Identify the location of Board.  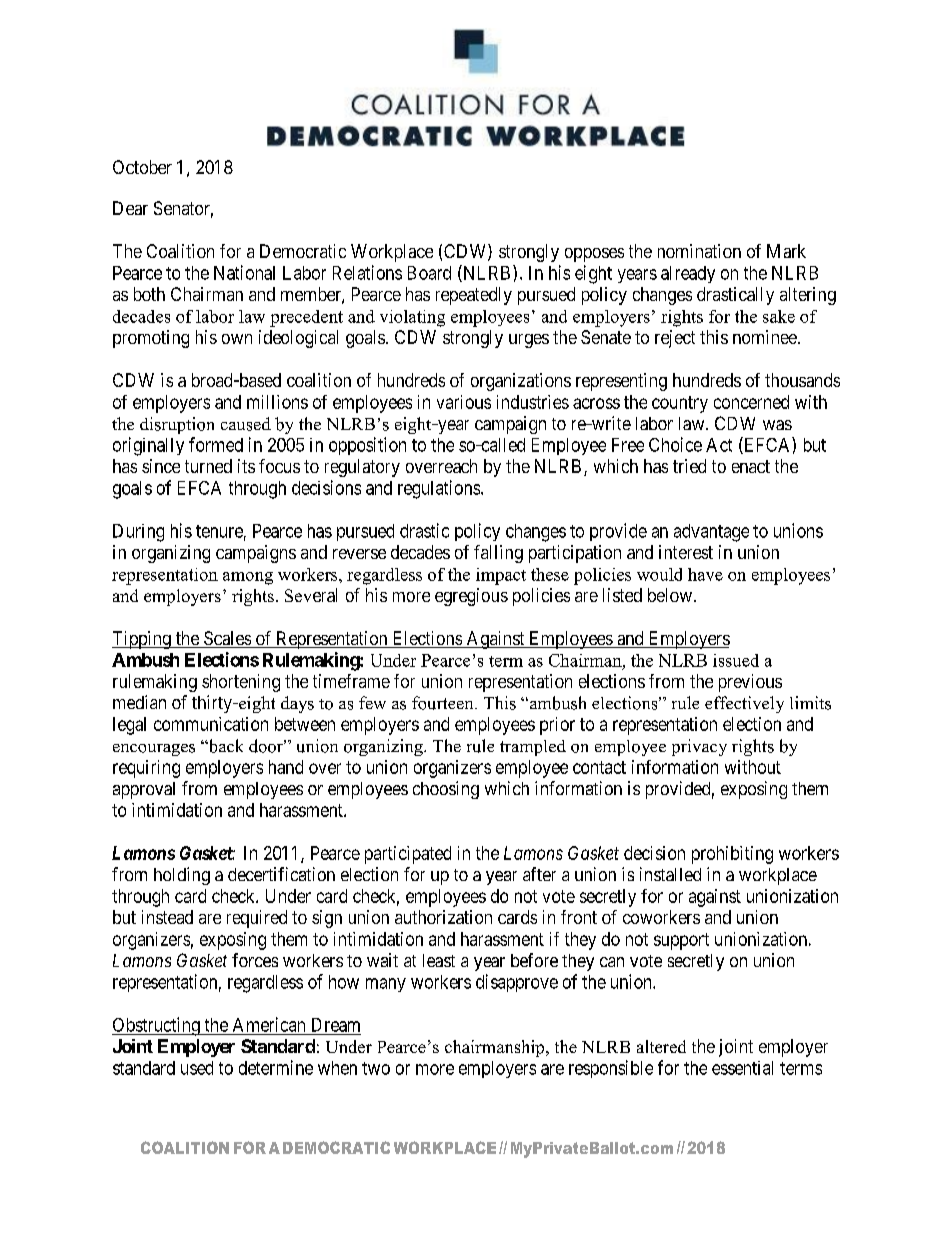
(429, 273).
